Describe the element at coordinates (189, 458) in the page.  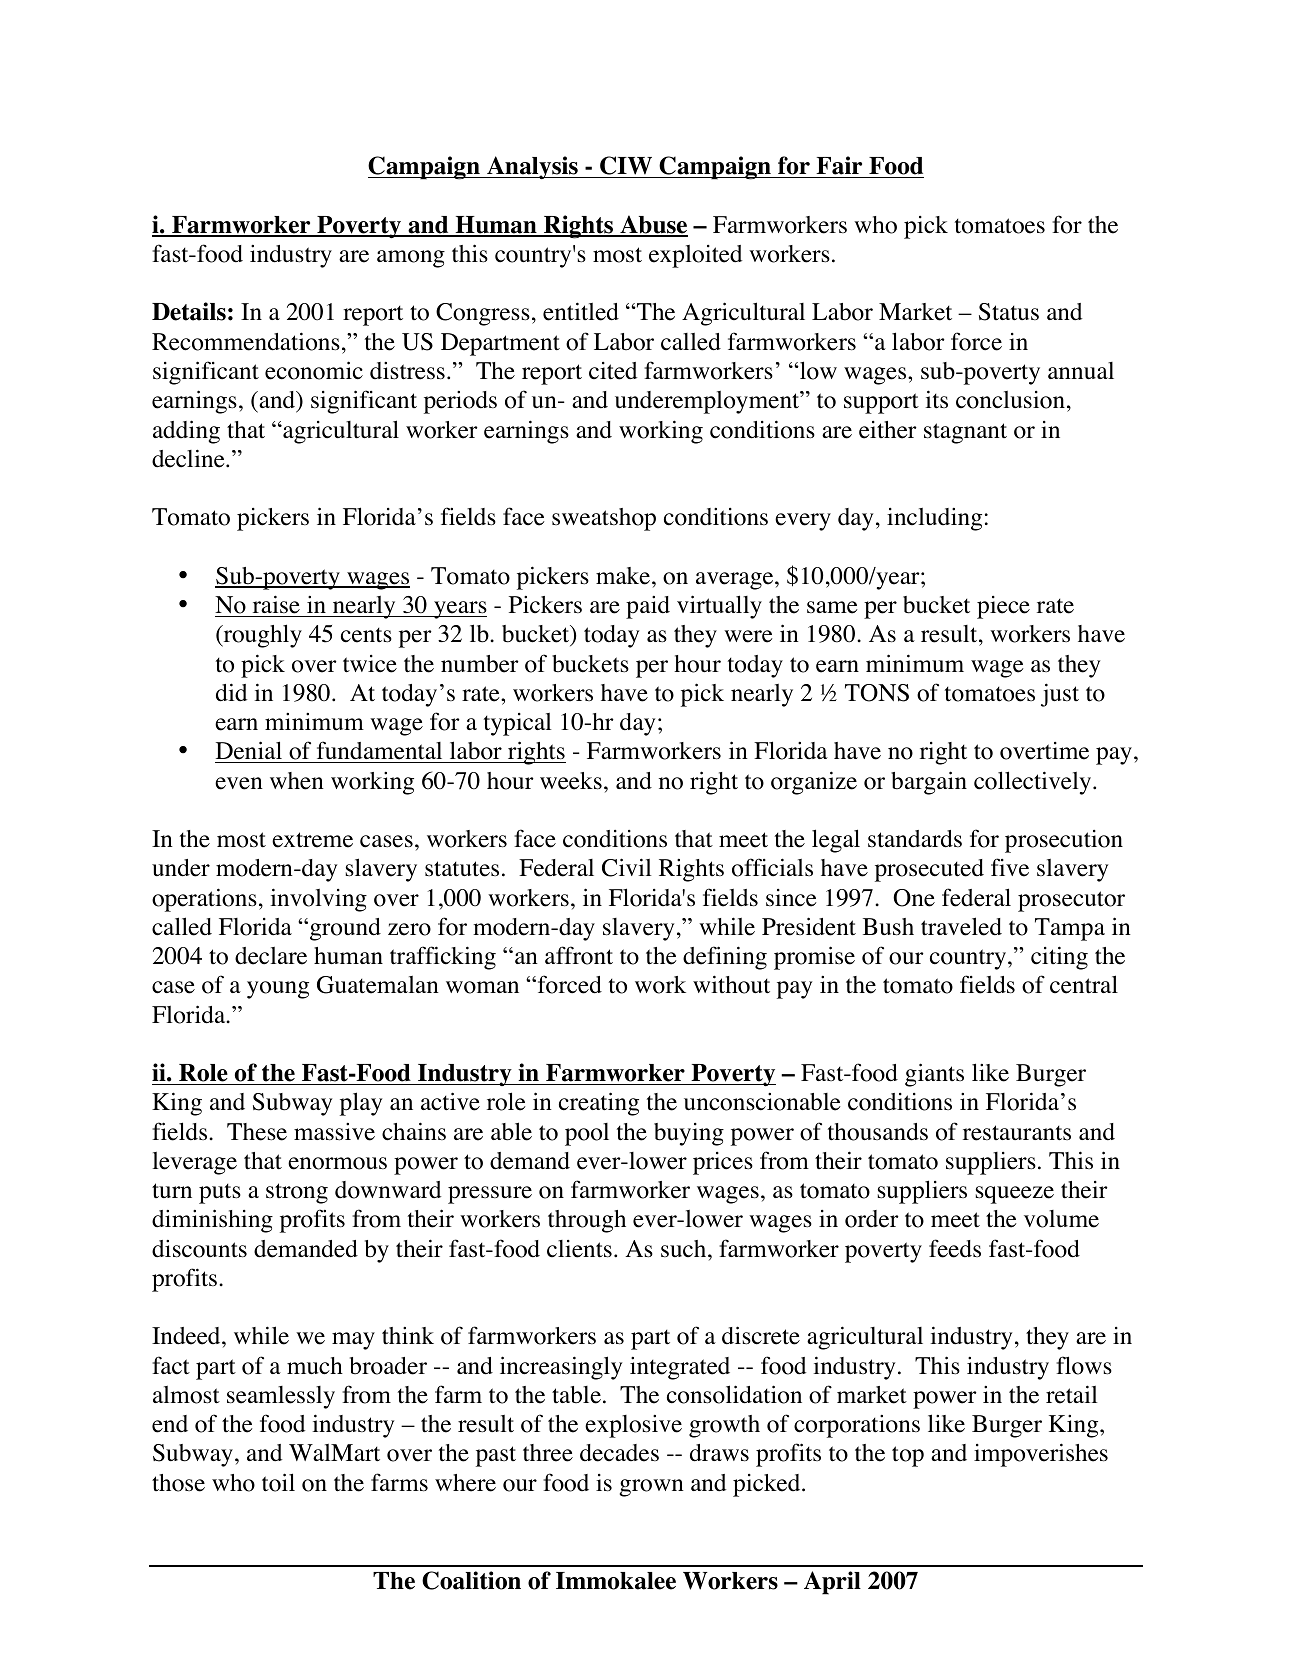
I see `decline` at that location.
